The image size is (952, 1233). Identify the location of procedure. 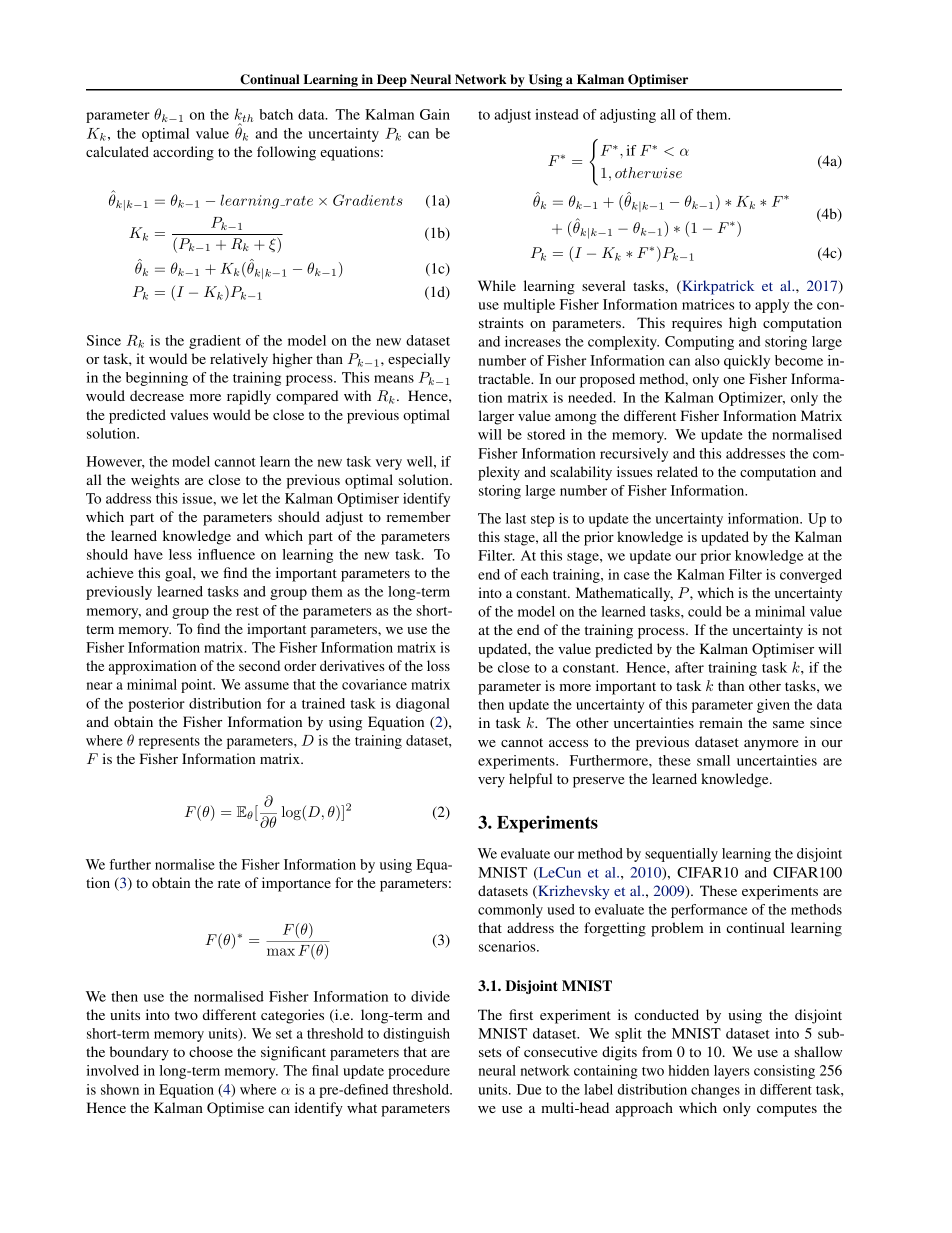
(419, 1072).
